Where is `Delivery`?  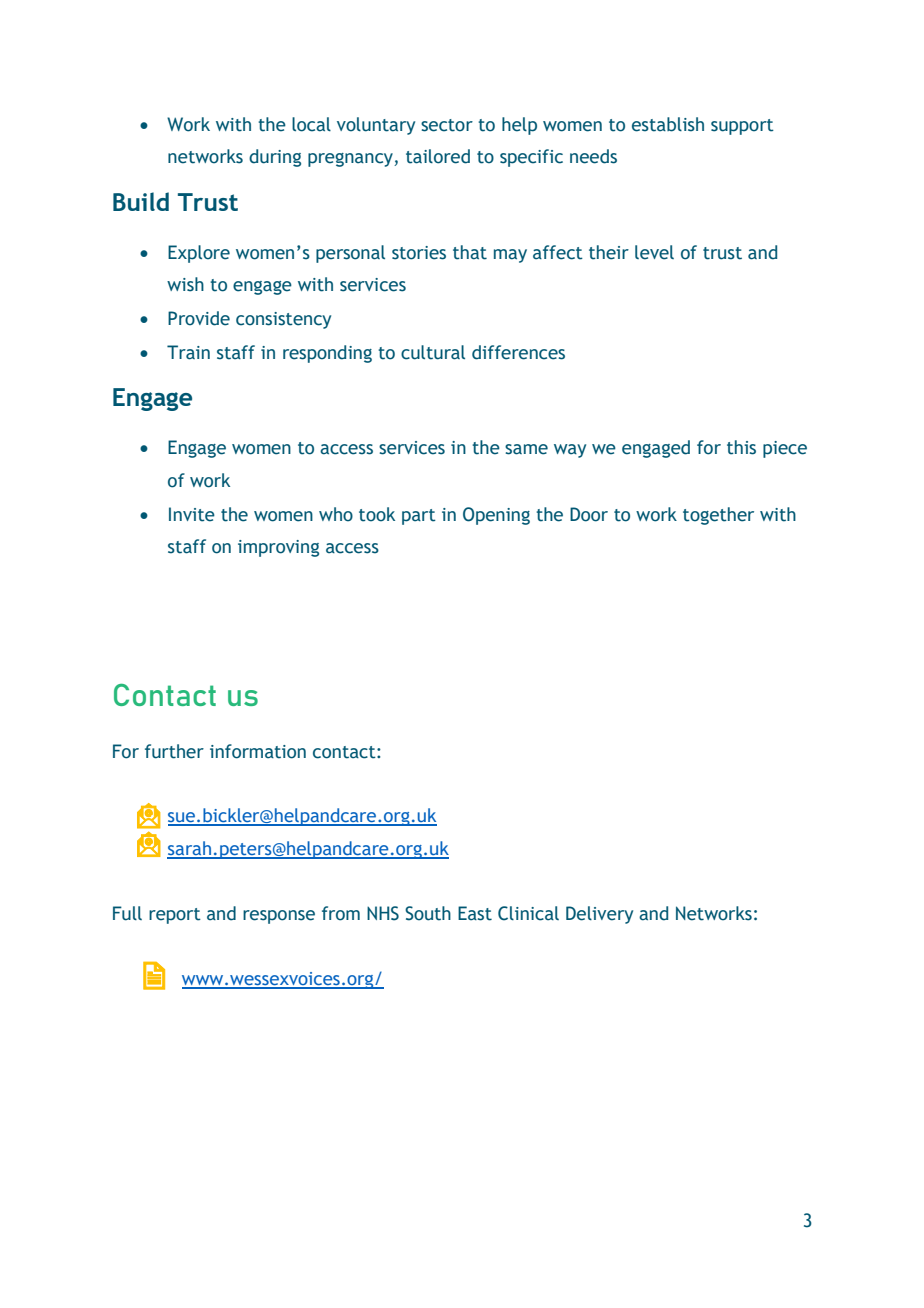
Delivery is located at coordinates (599, 915).
